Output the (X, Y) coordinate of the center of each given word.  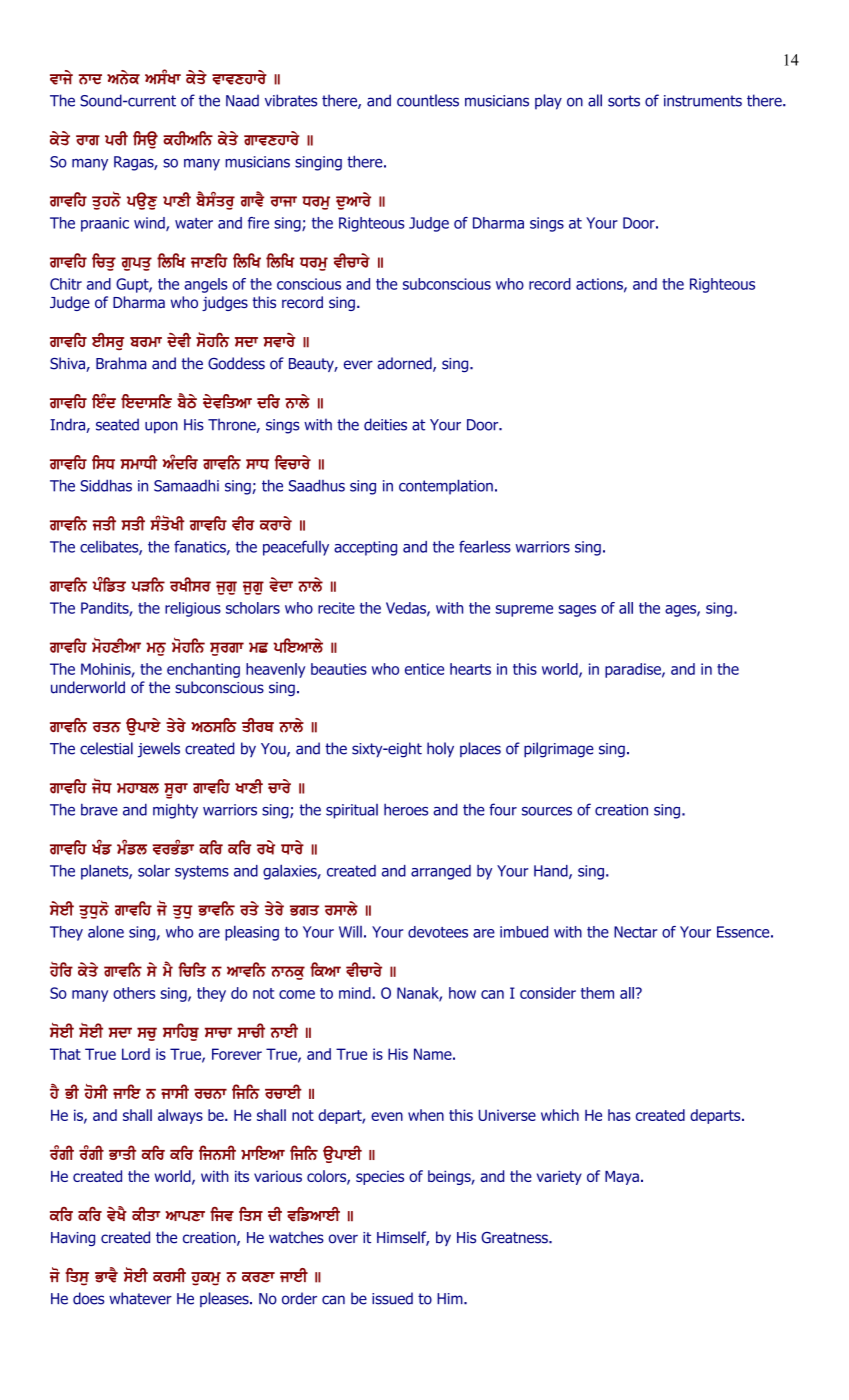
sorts (624, 101)
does (88, 1298)
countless (428, 100)
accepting (365, 548)
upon (161, 427)
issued (392, 1298)
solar (154, 870)
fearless (485, 546)
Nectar (635, 932)
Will (350, 931)
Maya (622, 1178)
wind (150, 224)
